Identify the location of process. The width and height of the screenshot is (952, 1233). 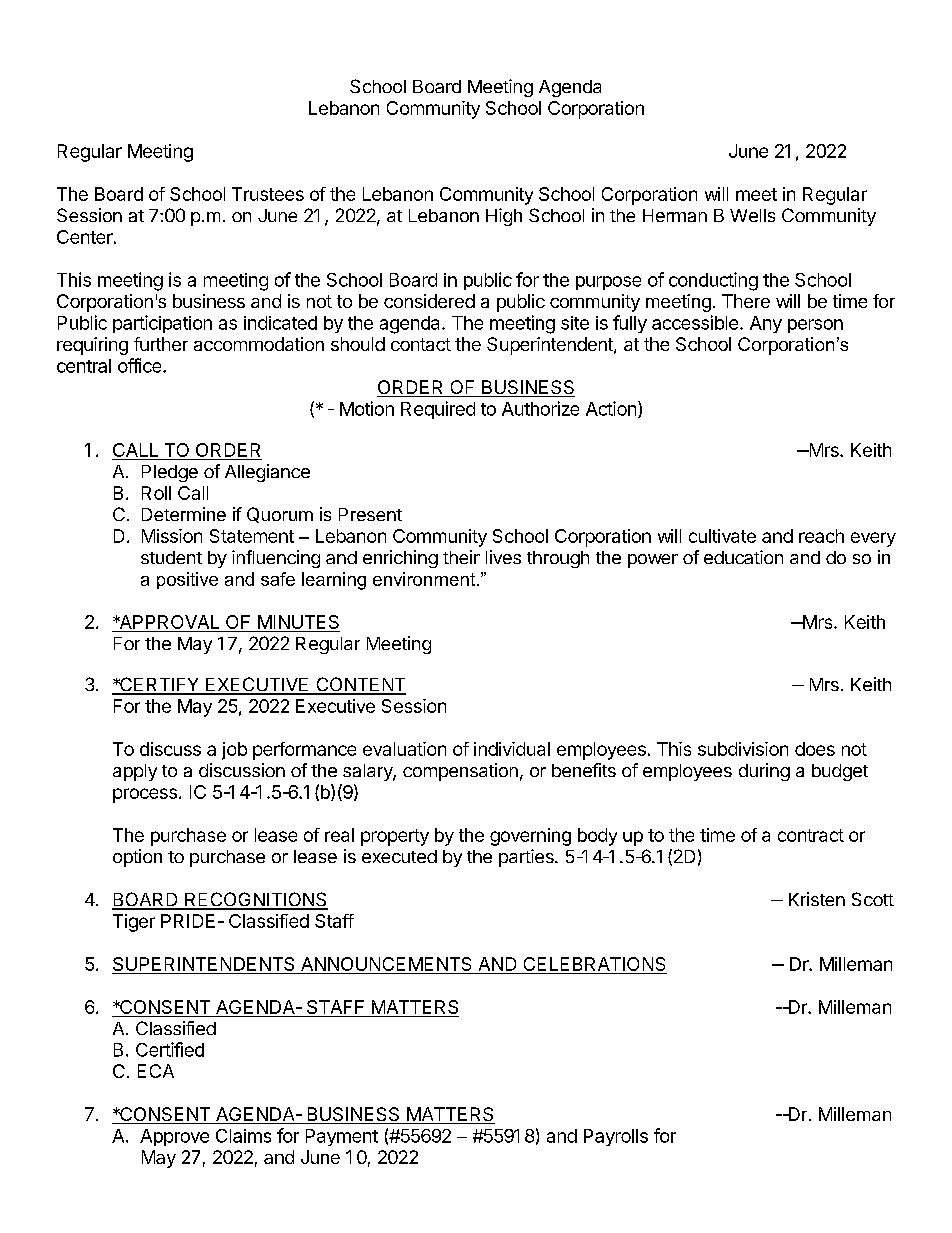
(145, 795).
